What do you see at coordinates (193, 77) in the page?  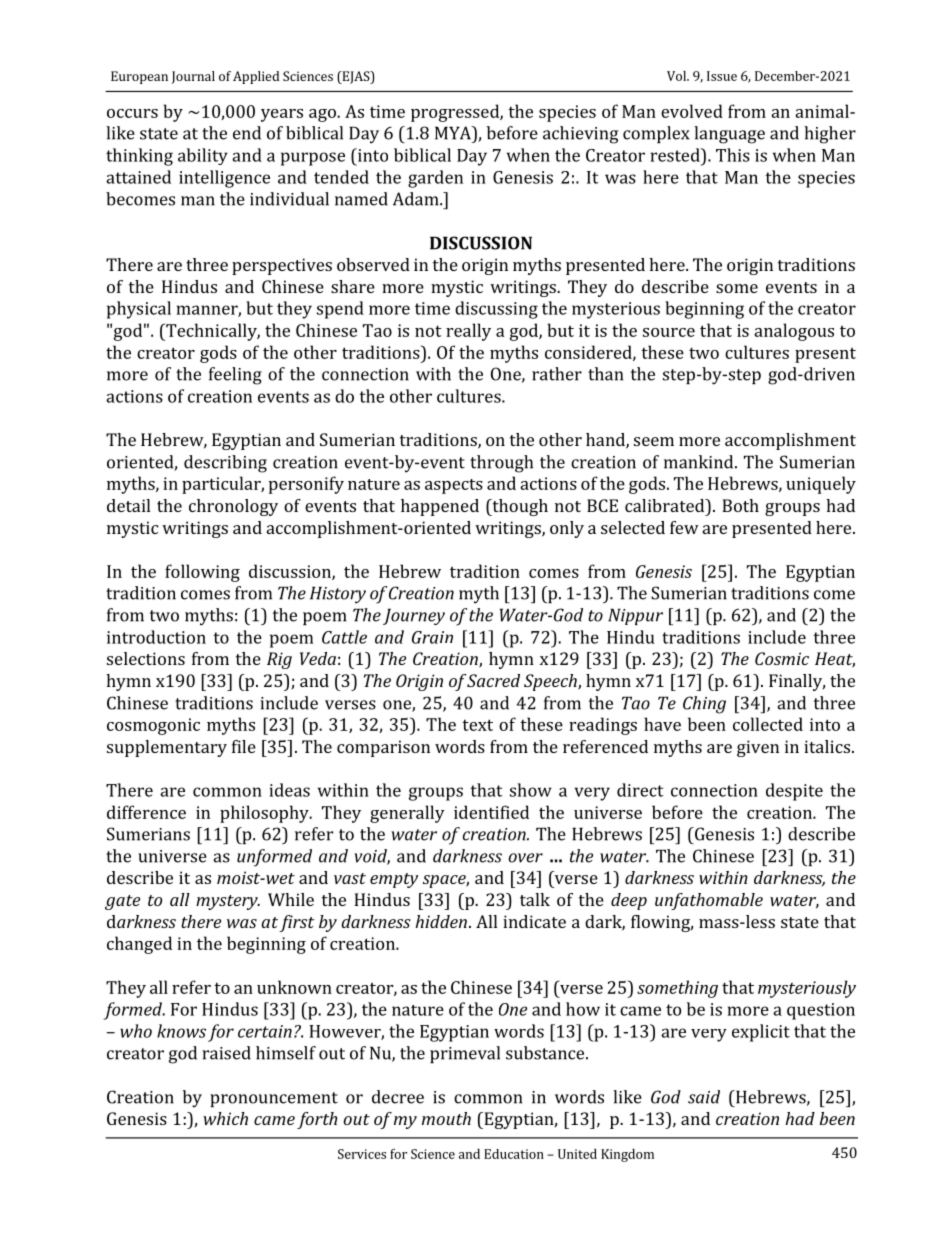 I see `Journal` at bounding box center [193, 77].
